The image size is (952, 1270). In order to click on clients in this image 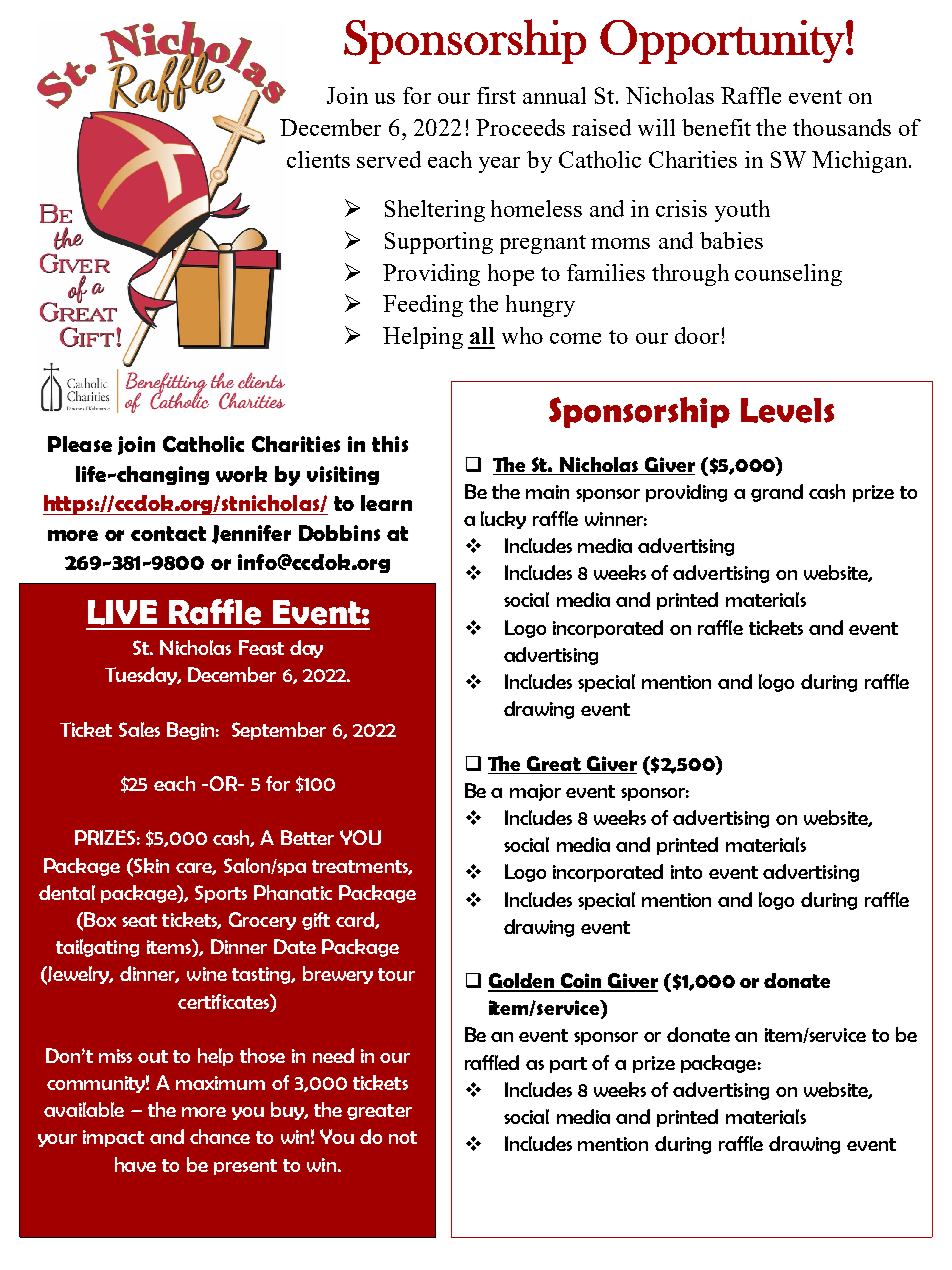, I will do `click(318, 159)`.
